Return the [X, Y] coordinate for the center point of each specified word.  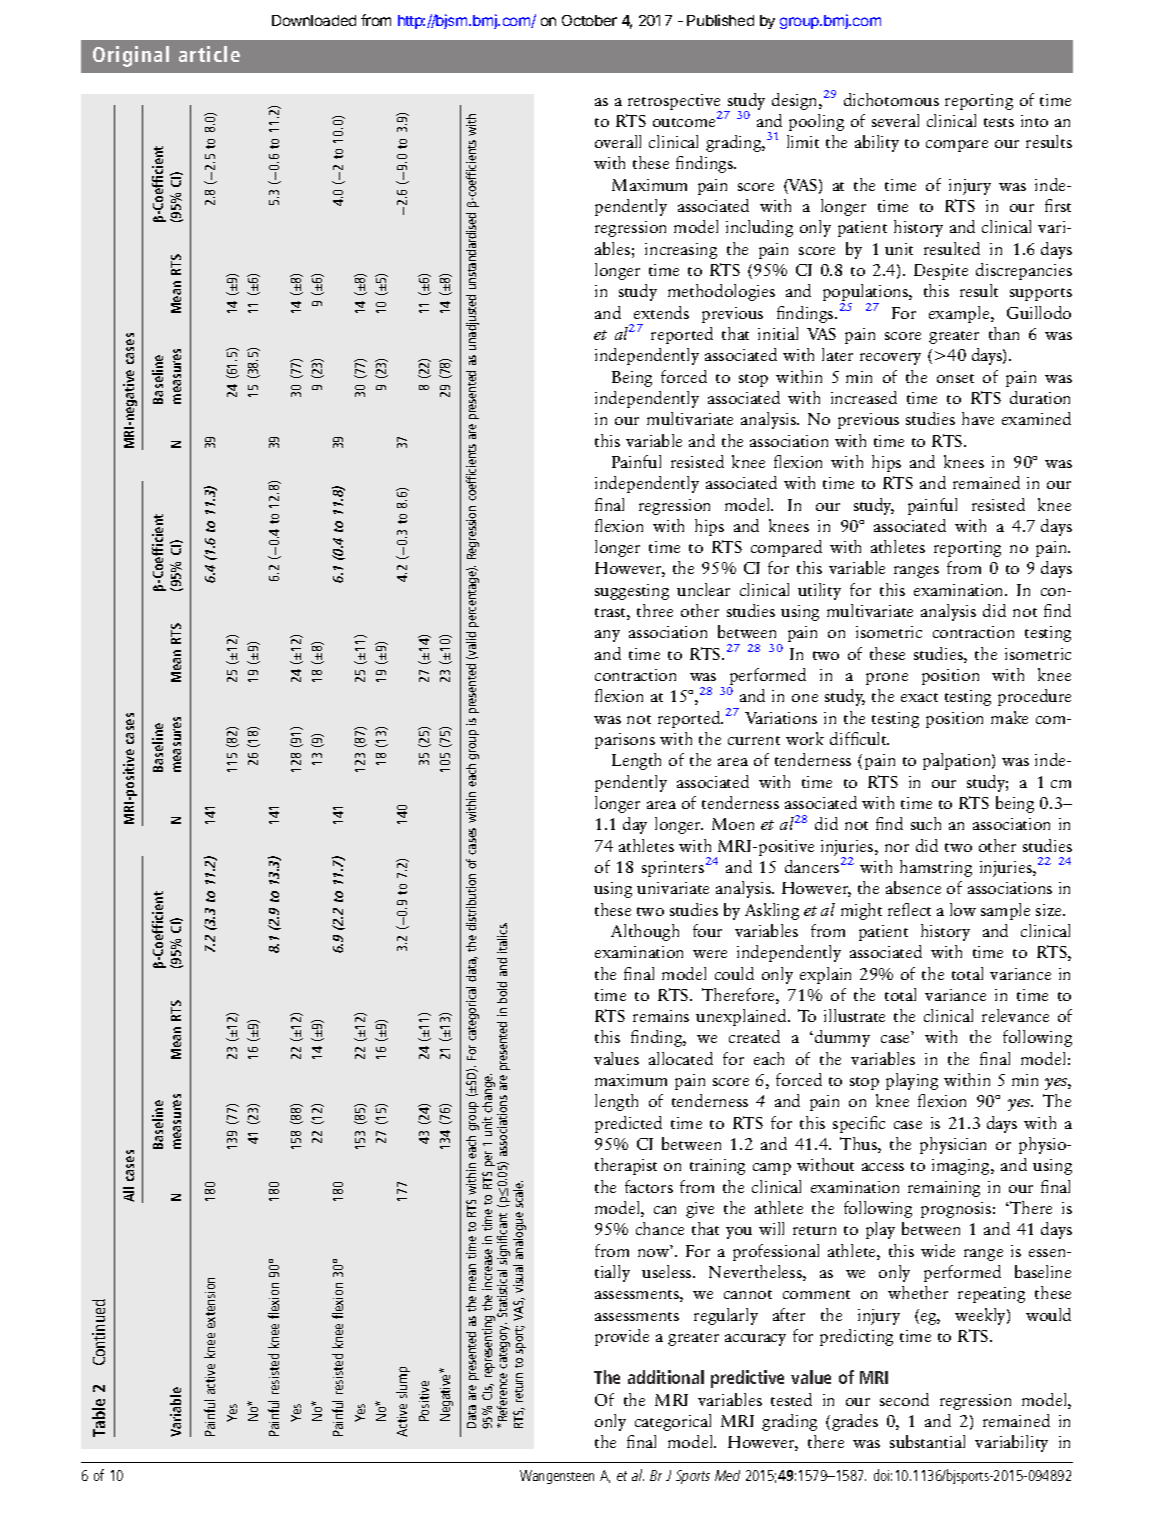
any [607, 636]
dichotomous [891, 99]
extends [661, 312]
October [589, 20]
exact [919, 697]
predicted [628, 1124]
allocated [681, 1058]
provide [622, 1337]
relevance [1015, 1015]
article [209, 54]
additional [666, 1377]
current [754, 740]
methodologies [721, 292]
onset [955, 378]
